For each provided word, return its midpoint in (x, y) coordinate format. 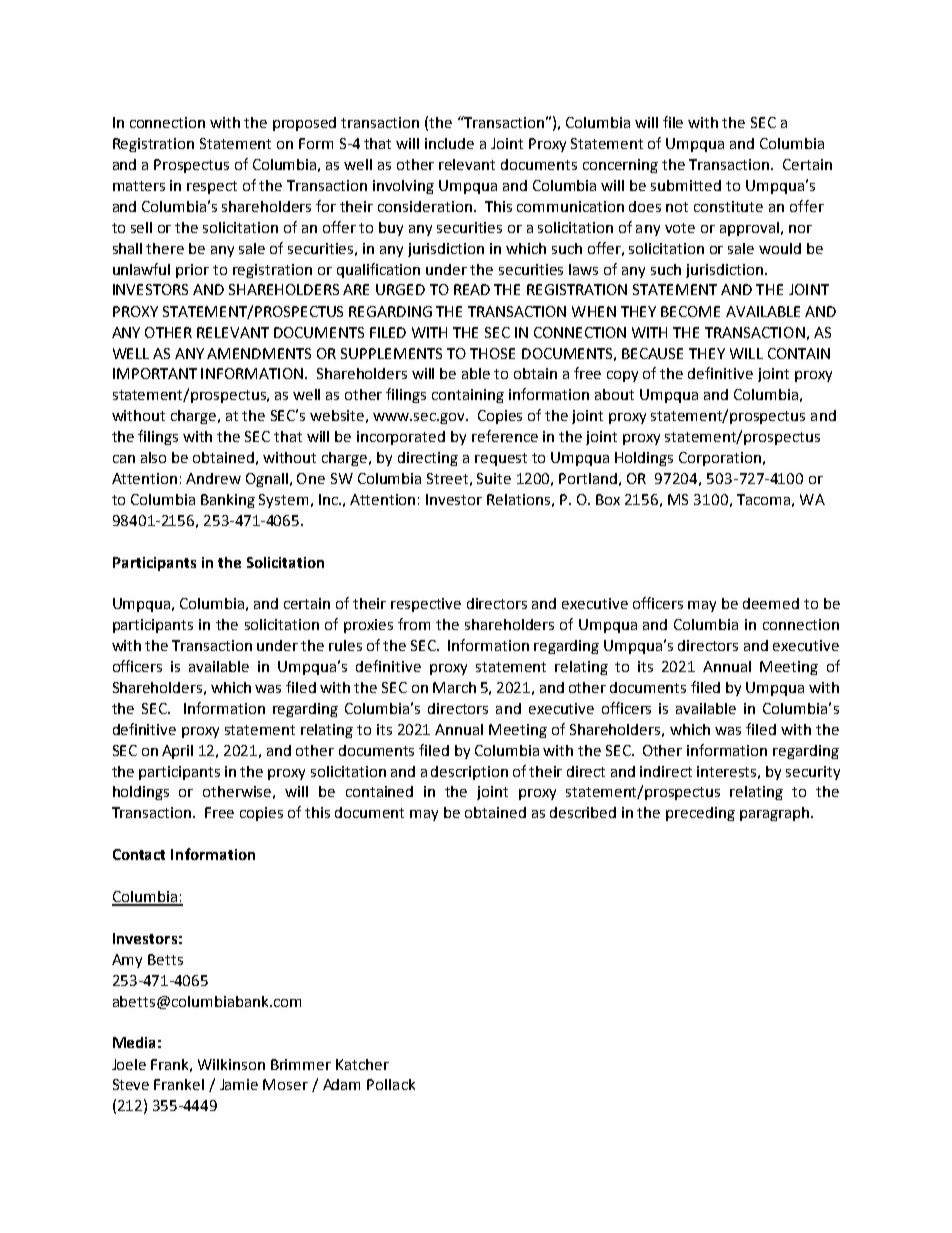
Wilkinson (231, 1064)
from (414, 624)
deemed (771, 603)
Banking (228, 501)
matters (139, 186)
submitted (686, 185)
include (449, 143)
